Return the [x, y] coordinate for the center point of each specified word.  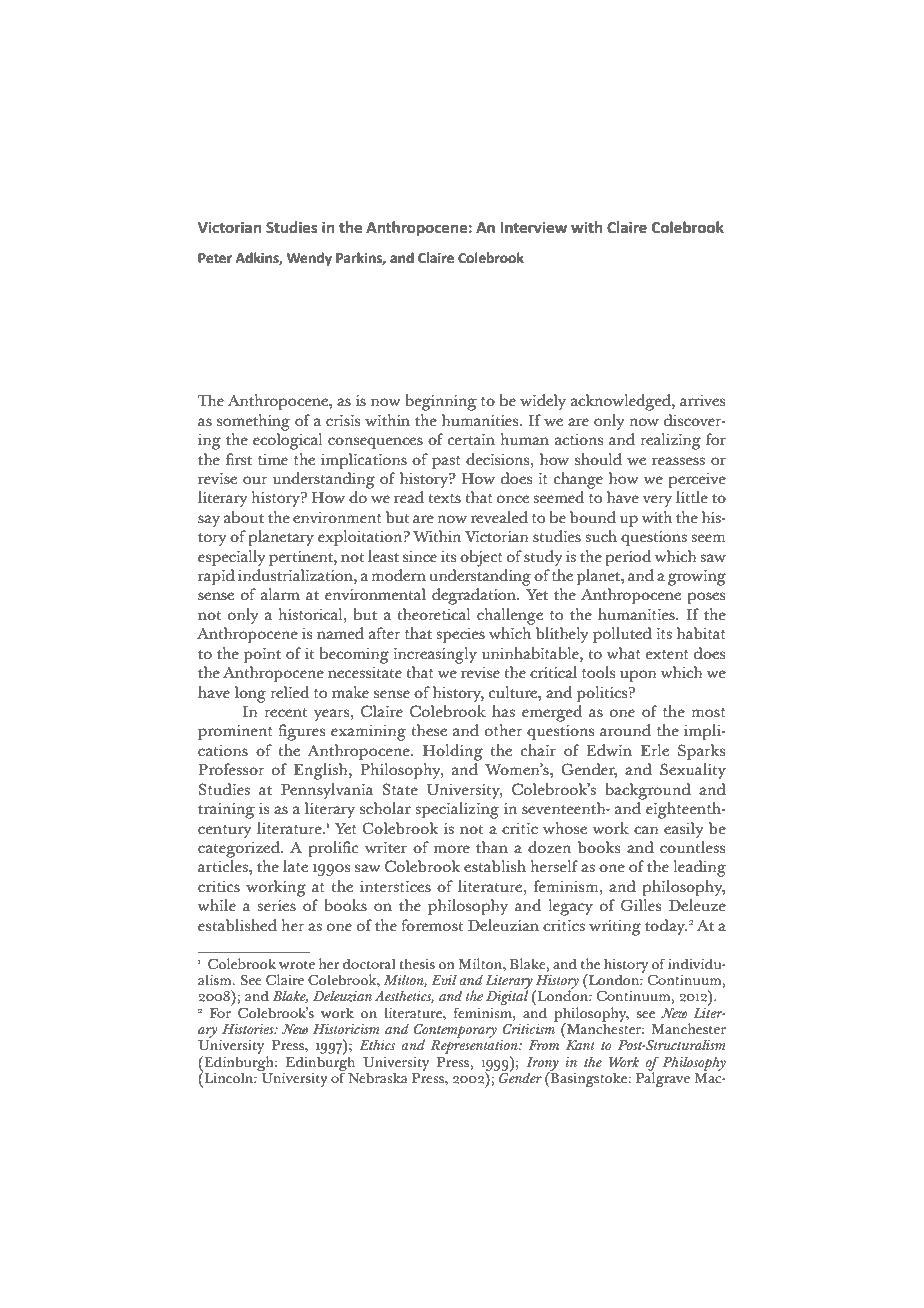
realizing [670, 441]
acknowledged [622, 402]
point [262, 656]
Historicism [346, 1029]
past [446, 463]
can [646, 830]
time [273, 460]
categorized [240, 849]
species [460, 636]
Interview [533, 228]
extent [667, 655]
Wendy [309, 259]
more [452, 849]
